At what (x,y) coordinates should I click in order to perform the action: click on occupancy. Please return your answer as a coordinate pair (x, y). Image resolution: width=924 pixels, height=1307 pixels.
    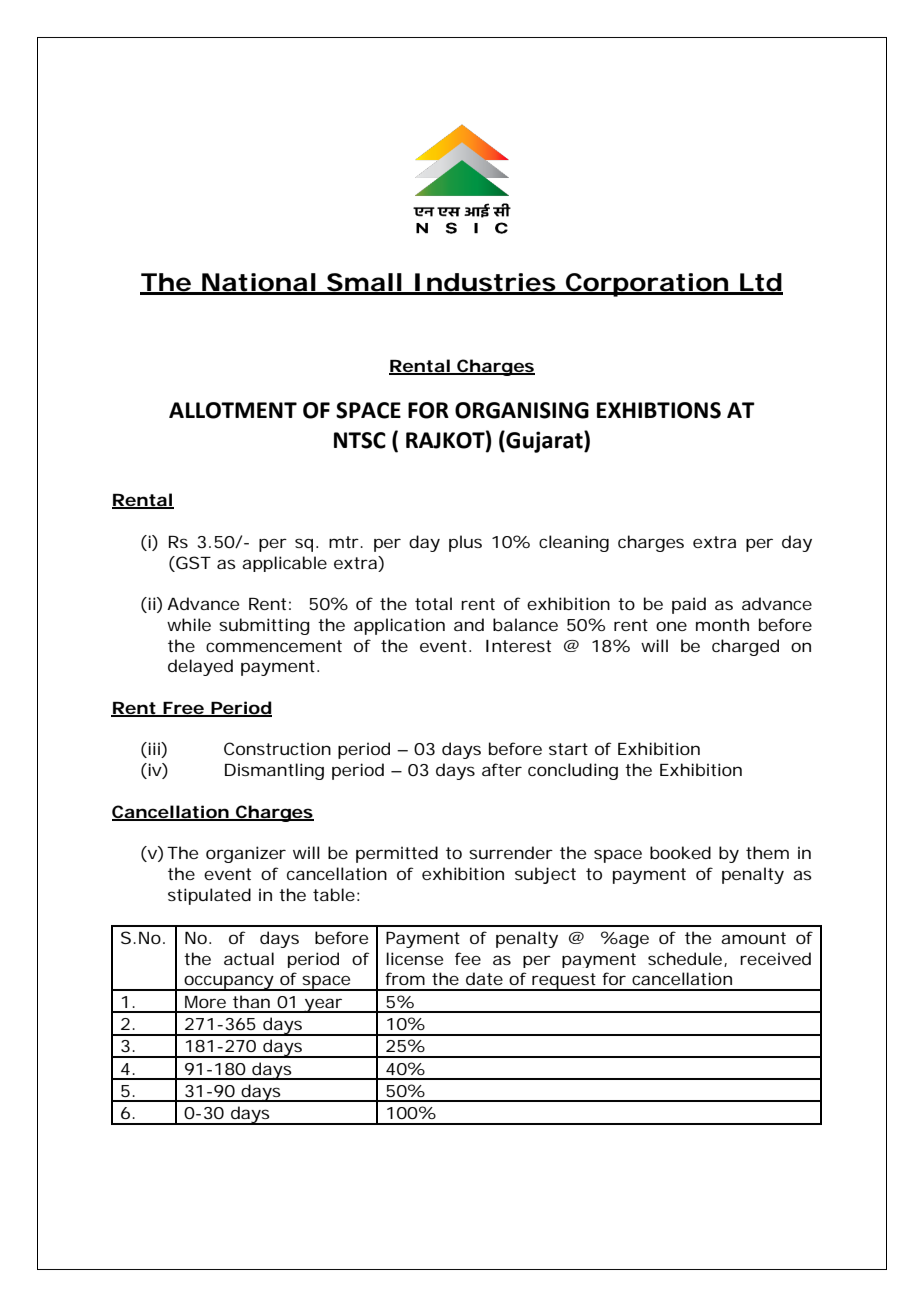
    Looking at the image, I should click on (228, 983).
